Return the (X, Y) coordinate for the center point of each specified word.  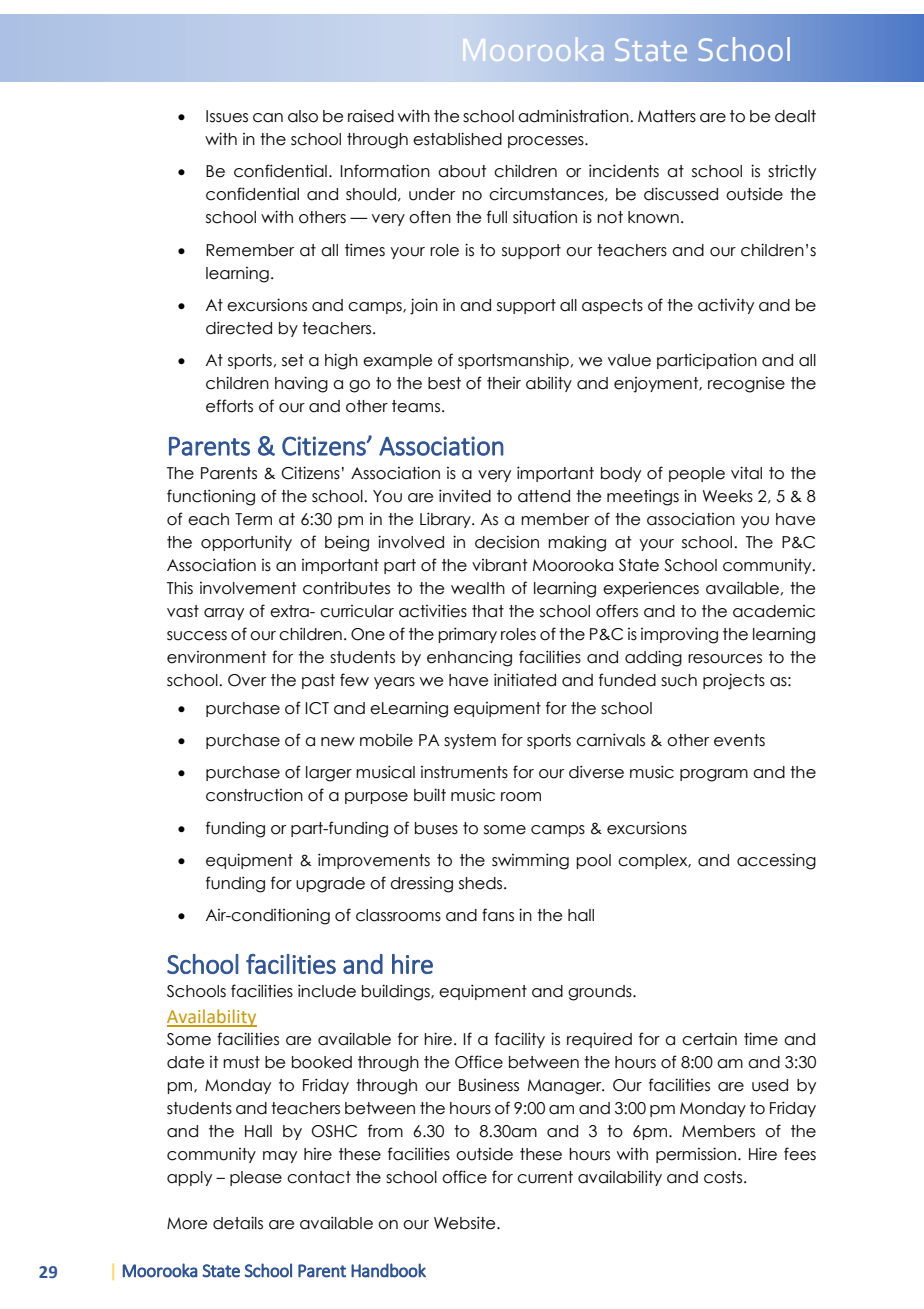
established (457, 139)
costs (723, 1177)
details (238, 1223)
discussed (681, 194)
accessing (776, 861)
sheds (482, 883)
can (268, 118)
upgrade (330, 885)
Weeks (728, 496)
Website (466, 1223)
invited (465, 496)
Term (253, 519)
